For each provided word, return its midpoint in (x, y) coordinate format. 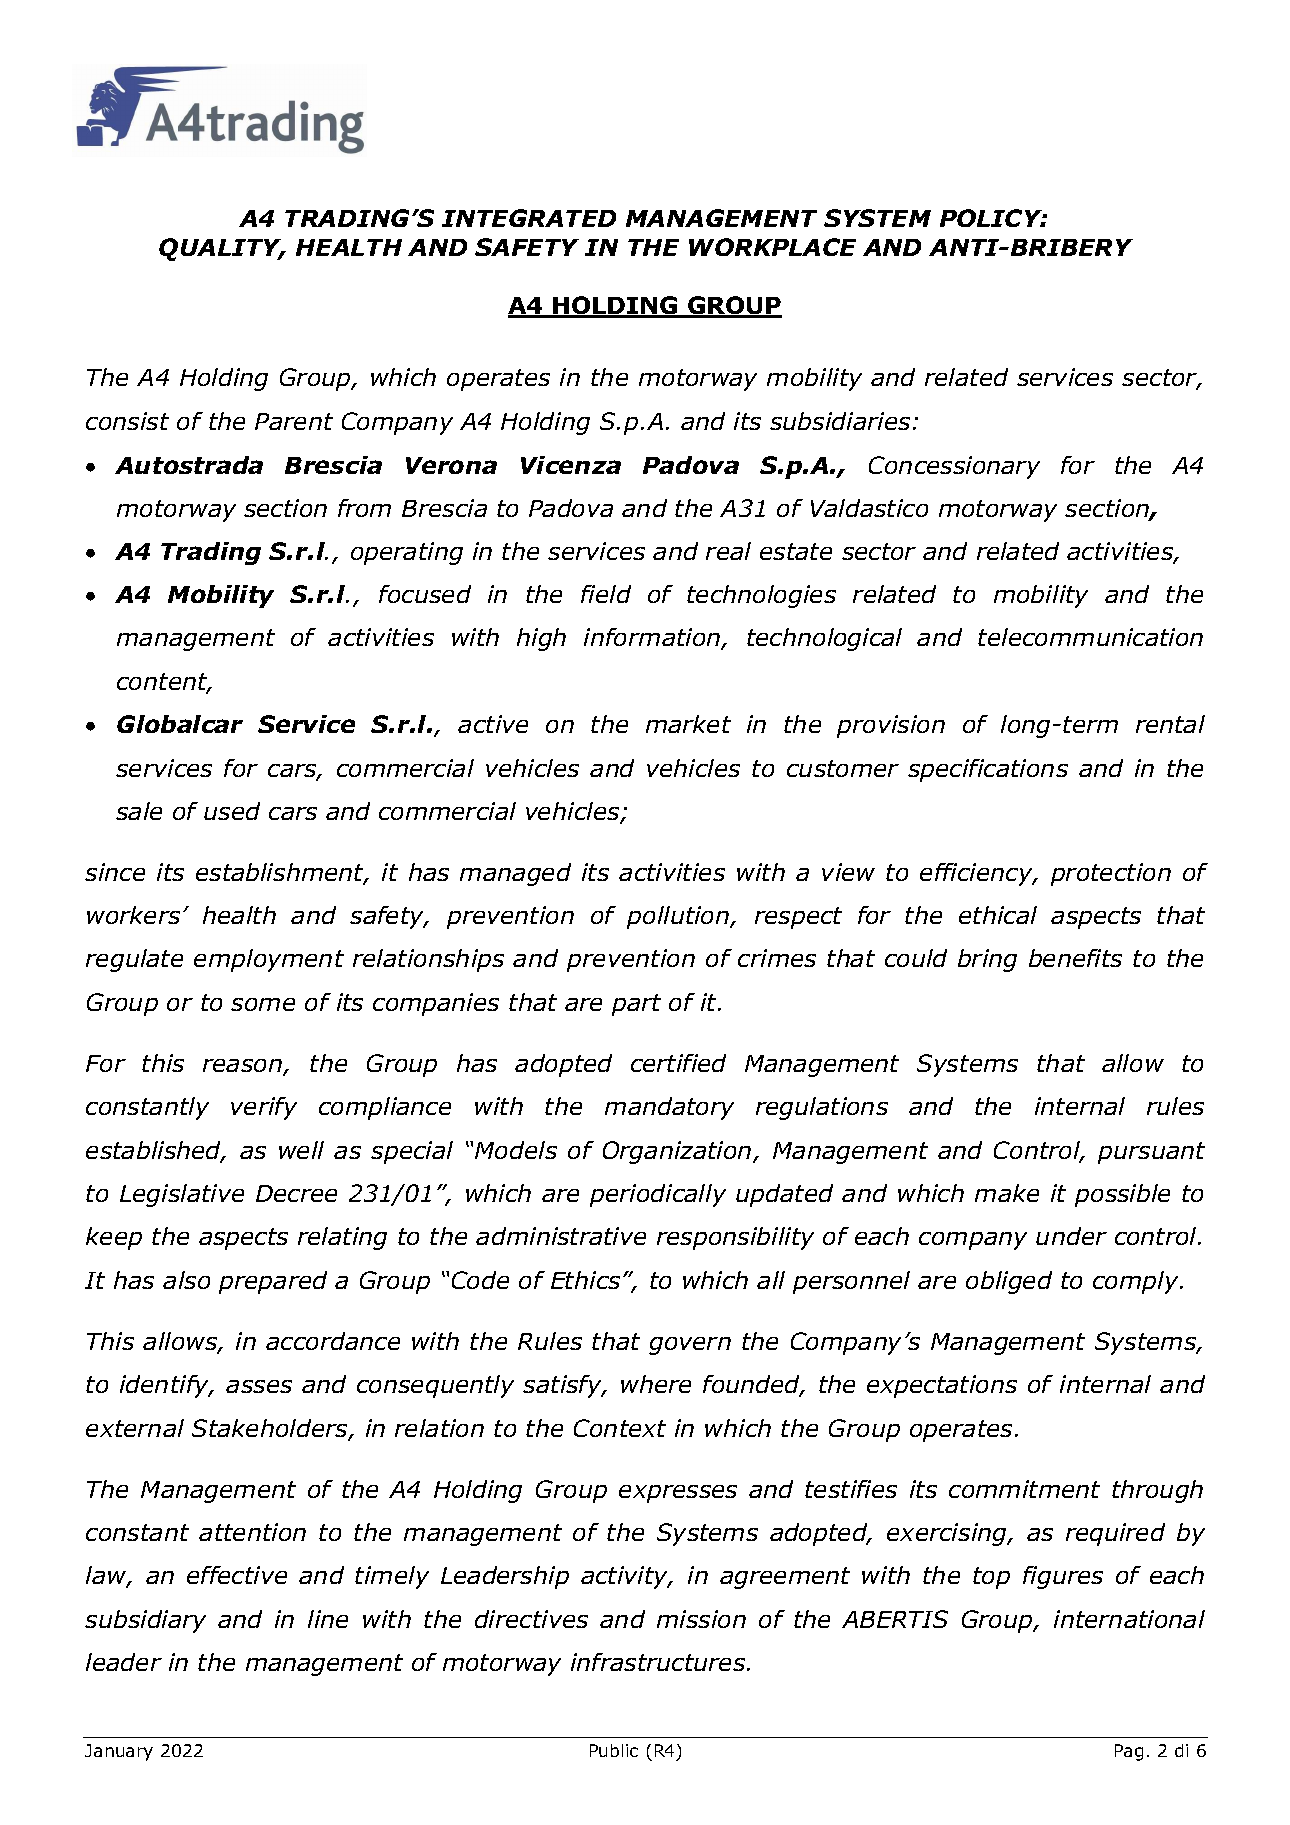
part (636, 1005)
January (119, 1752)
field (606, 594)
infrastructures (659, 1662)
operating (407, 553)
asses (259, 1386)
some (263, 1004)
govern (690, 1346)
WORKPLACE (772, 247)
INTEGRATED (529, 218)
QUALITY (221, 249)
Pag (1129, 1752)
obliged (1009, 1282)
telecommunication (1090, 637)
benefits (1075, 958)
